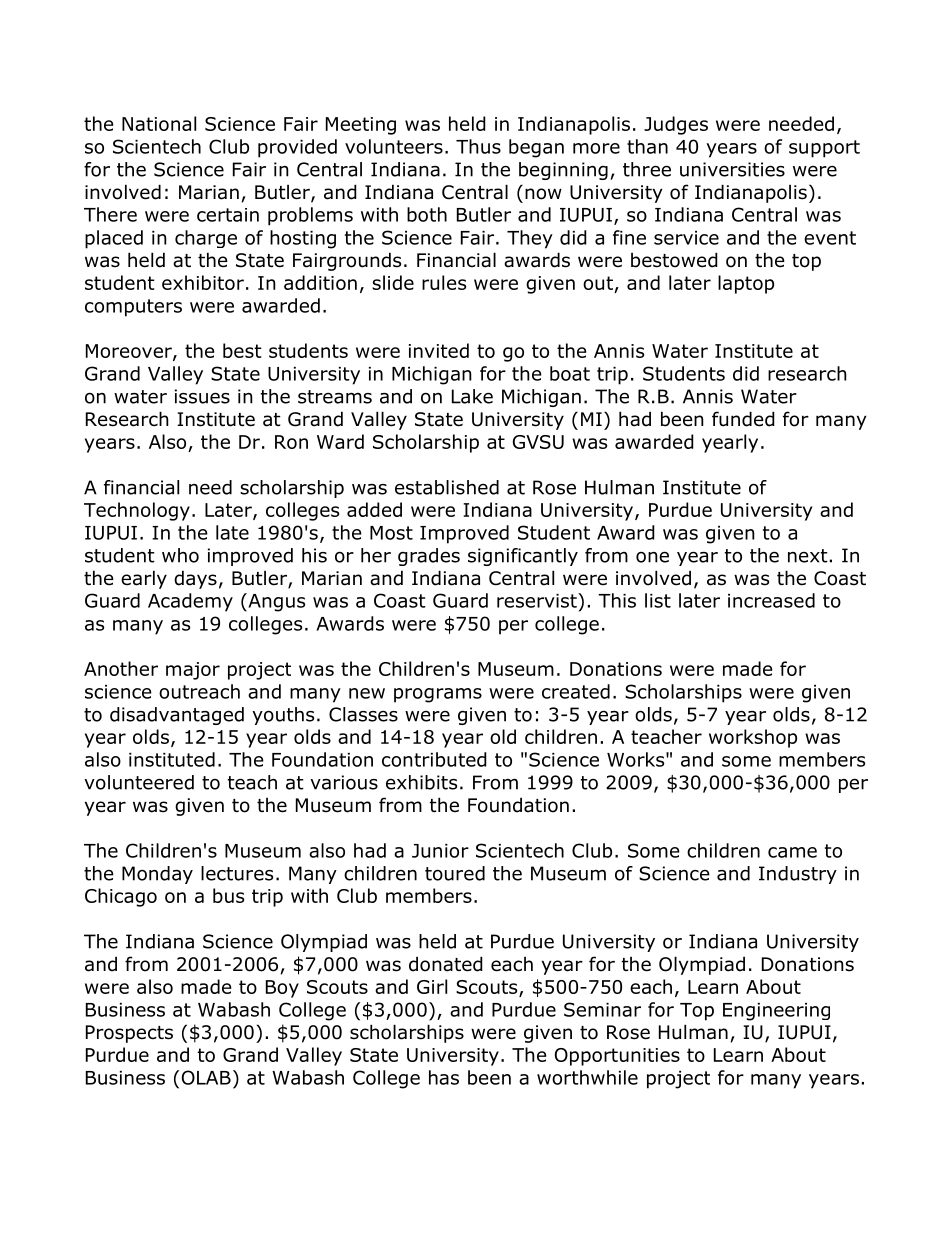  I want to click on National, so click(159, 123).
